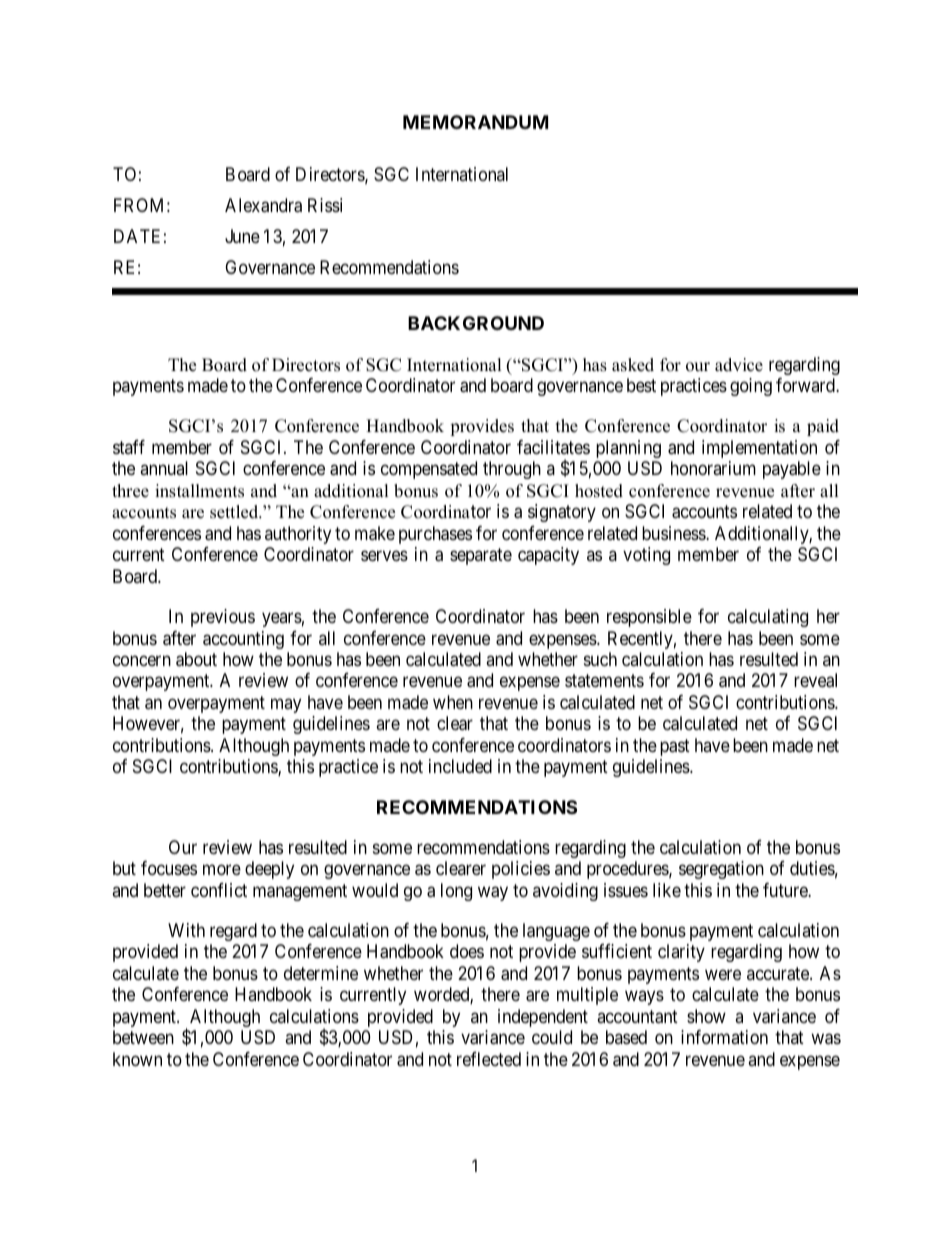  I want to click on separate, so click(481, 557).
